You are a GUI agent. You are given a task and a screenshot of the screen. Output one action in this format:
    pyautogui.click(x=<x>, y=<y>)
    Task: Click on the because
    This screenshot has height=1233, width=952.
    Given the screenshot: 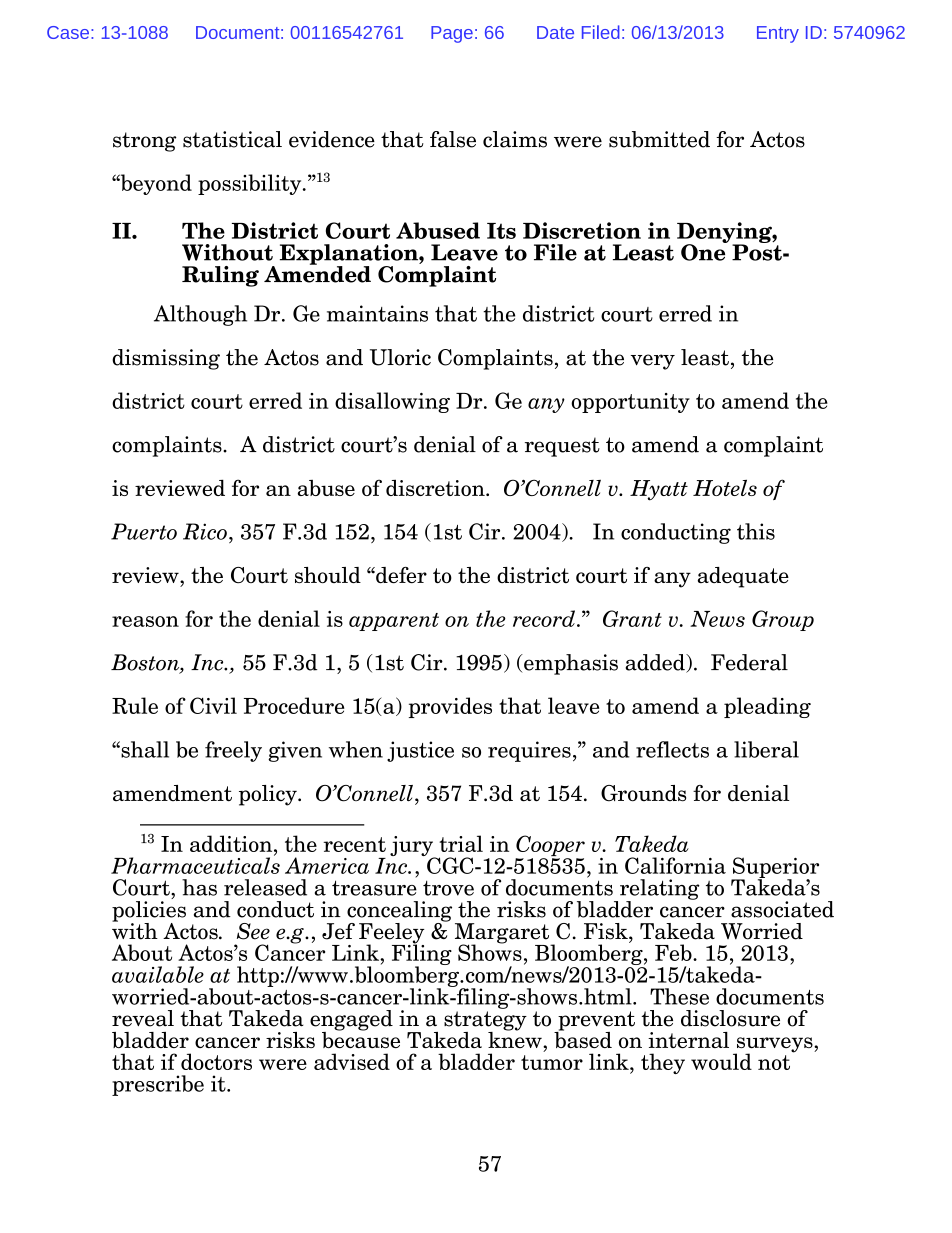 What is the action you would take?
    pyautogui.click(x=361, y=1038)
